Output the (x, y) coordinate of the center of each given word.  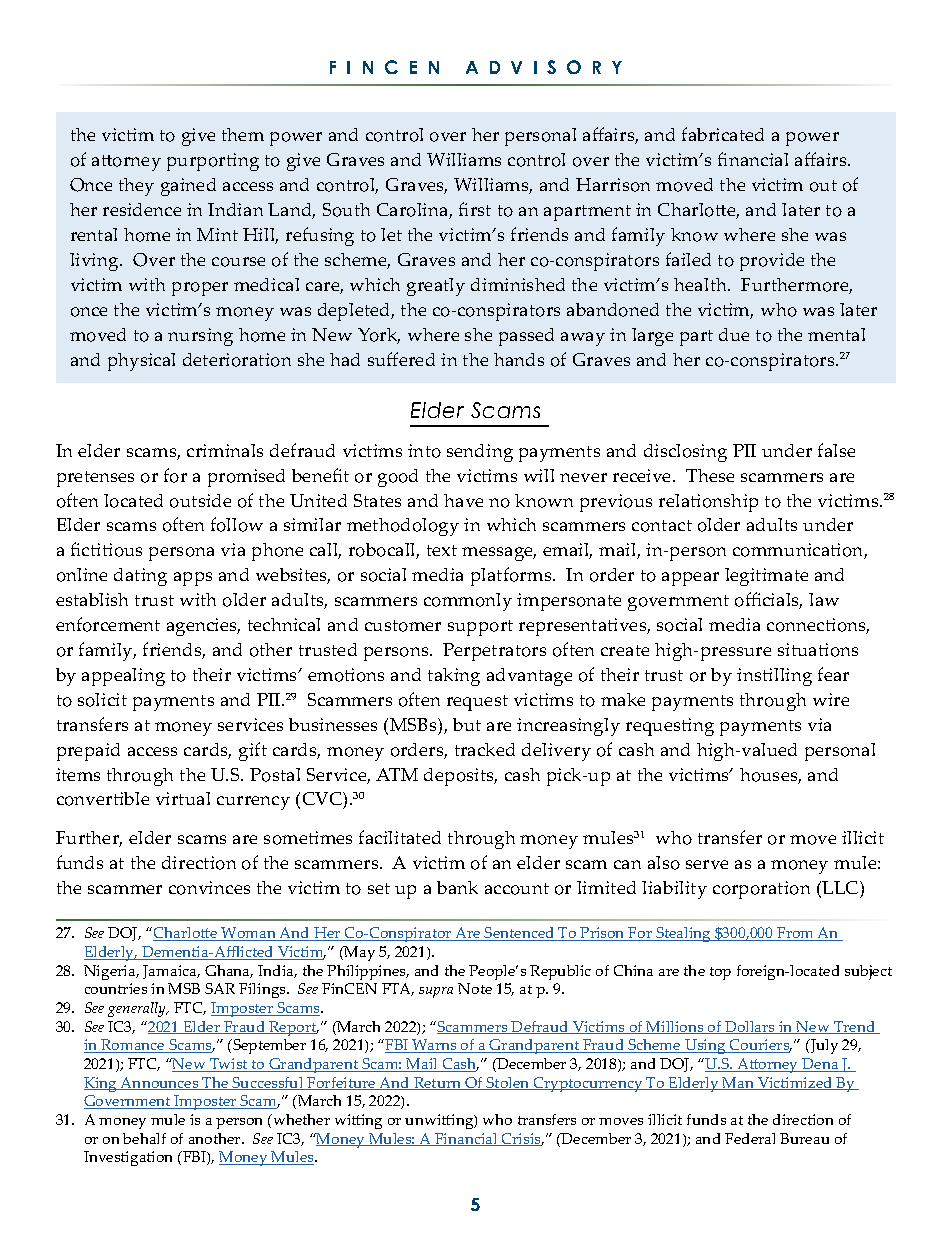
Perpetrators (494, 652)
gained (188, 187)
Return (438, 1083)
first (475, 209)
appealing (123, 677)
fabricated (723, 134)
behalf (144, 1138)
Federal (750, 1138)
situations (818, 650)
